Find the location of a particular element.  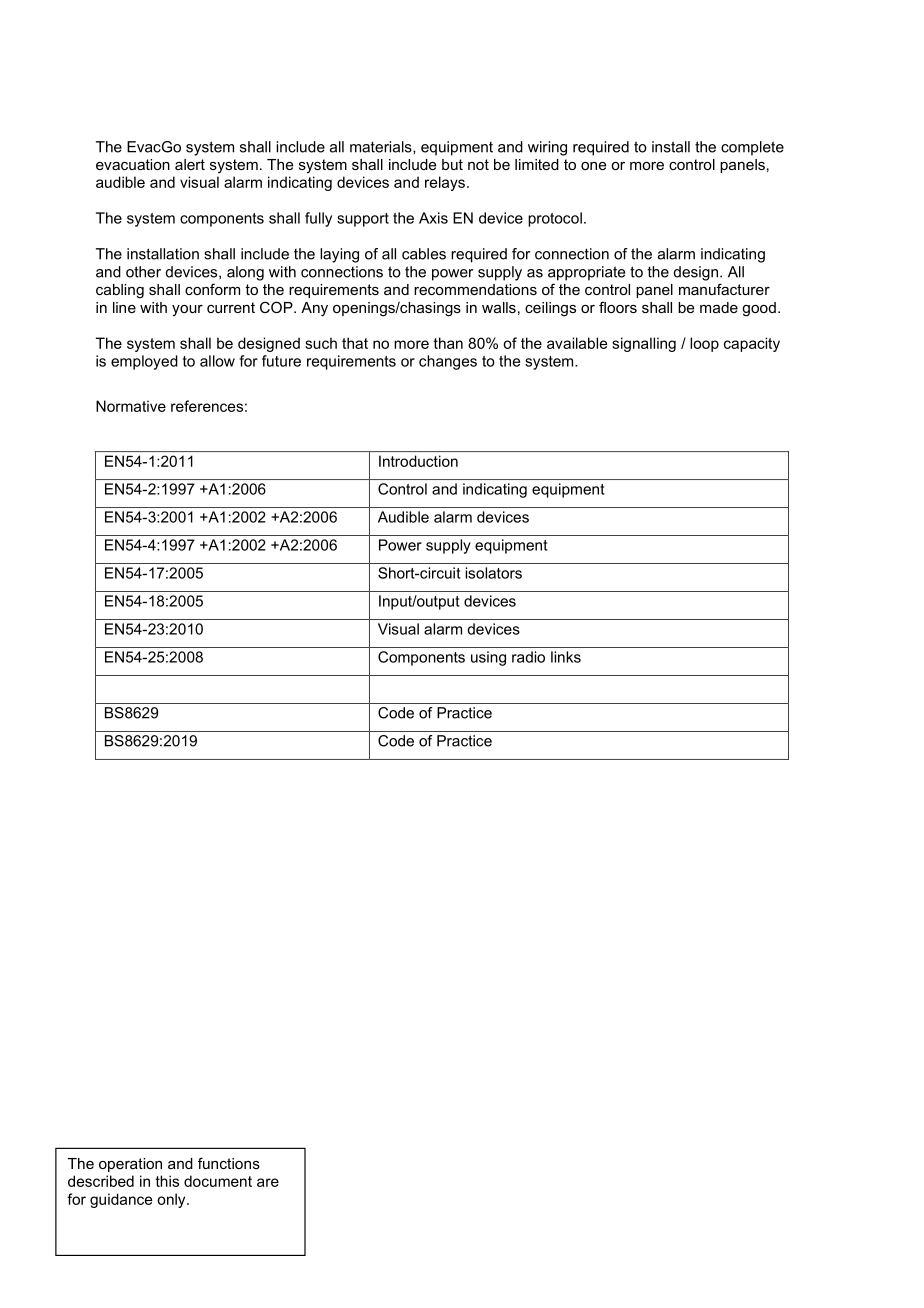

this is located at coordinates (167, 1181).
